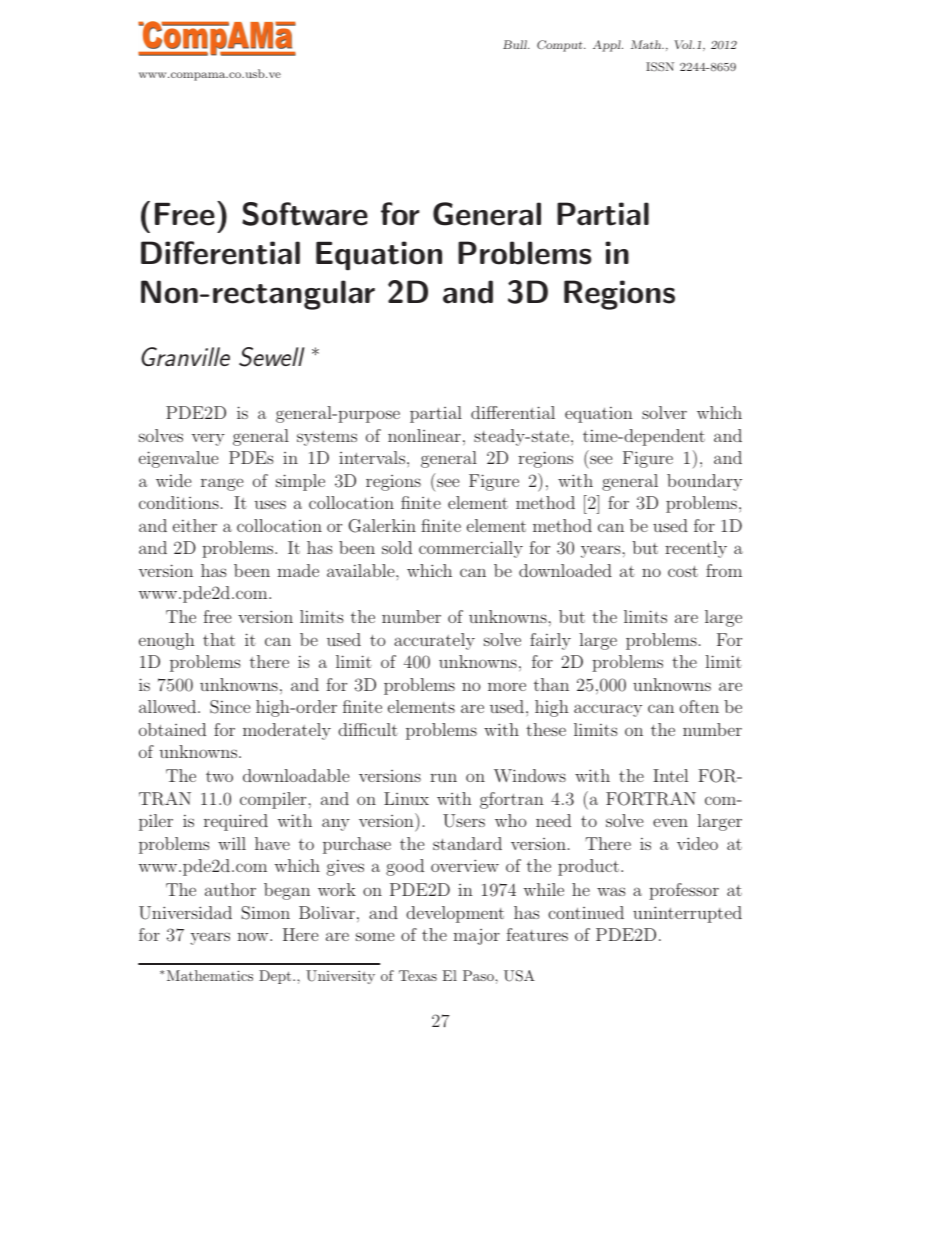 The width and height of the document is (952, 1233). Describe the element at coordinates (471, 549) in the document. I see `commercially` at that location.
